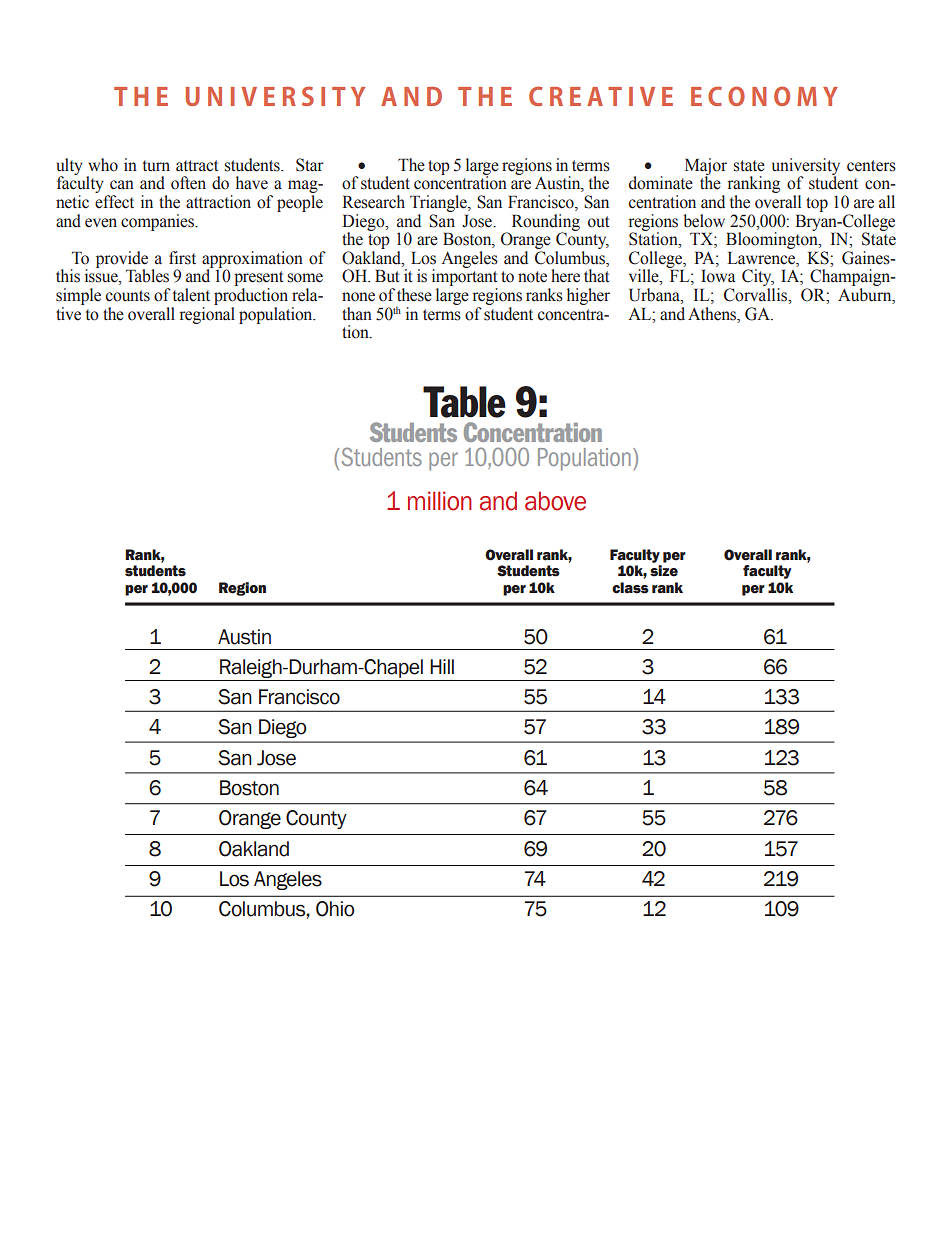  Describe the element at coordinates (664, 571) in the page. I see `size` at that location.
